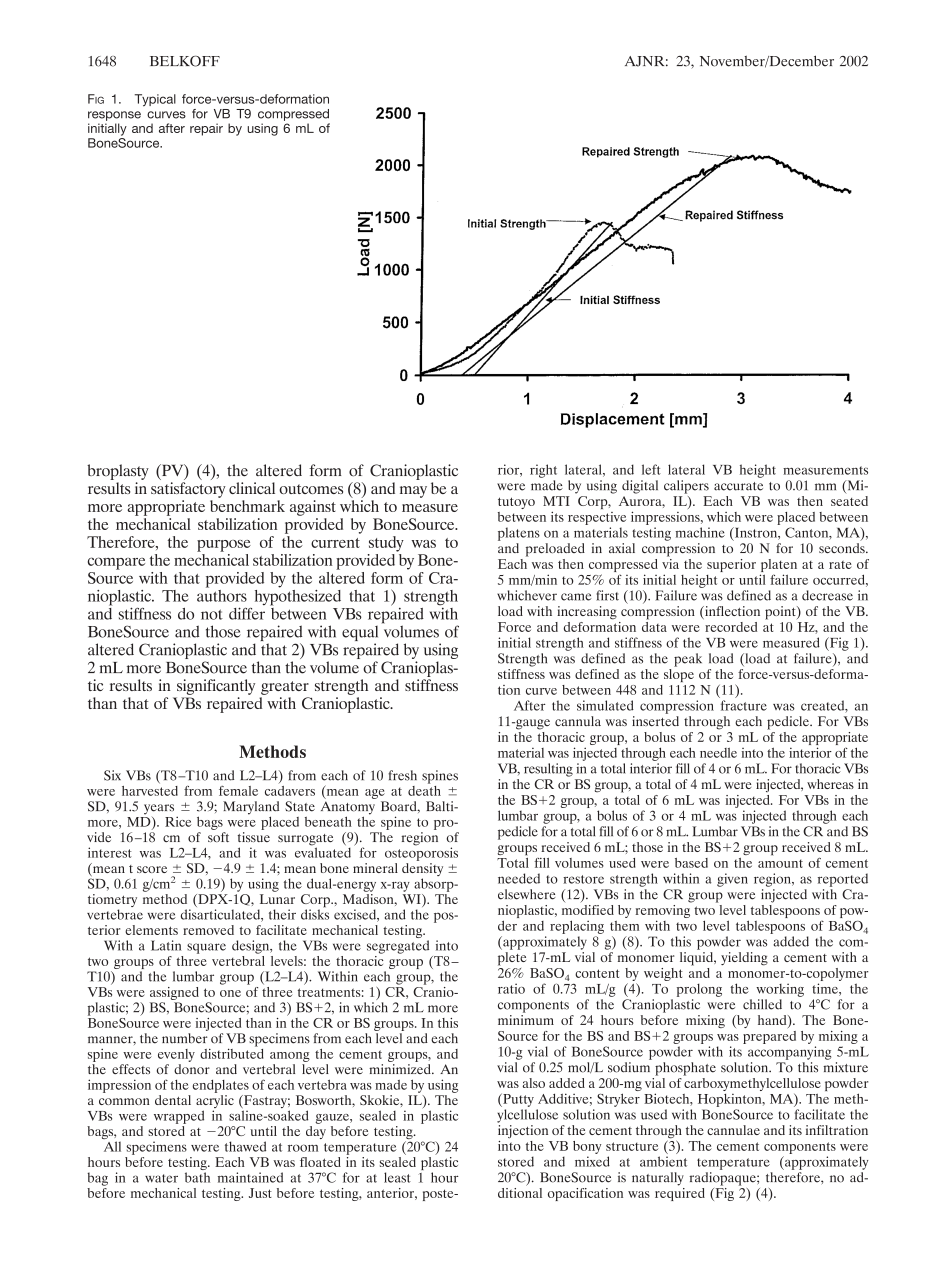 The width and height of the screenshot is (952, 1275). What do you see at coordinates (114, 116) in the screenshot?
I see `response` at bounding box center [114, 116].
